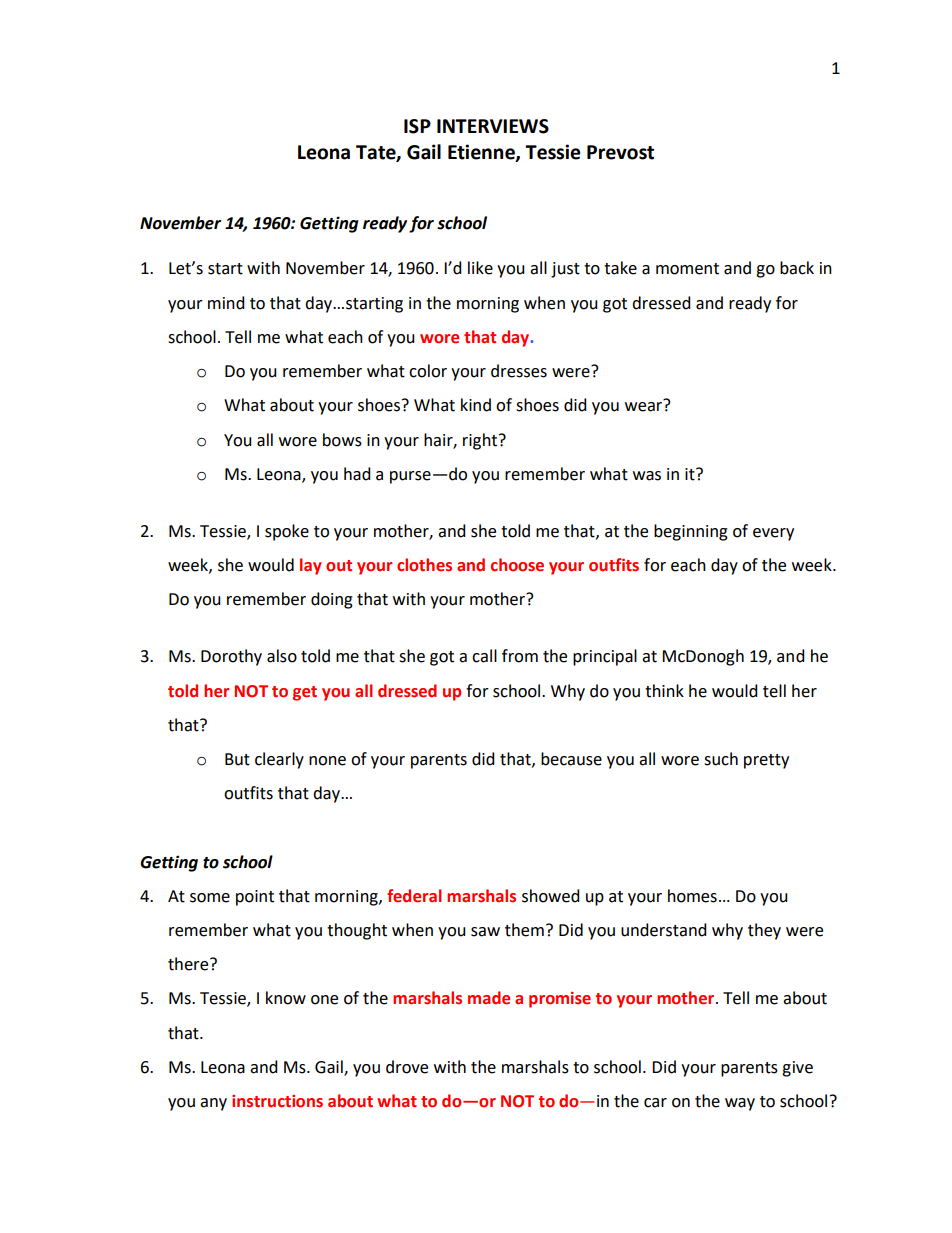 Image resolution: width=952 pixels, height=1233 pixels. I want to click on INTERVIEWS, so click(493, 126).
